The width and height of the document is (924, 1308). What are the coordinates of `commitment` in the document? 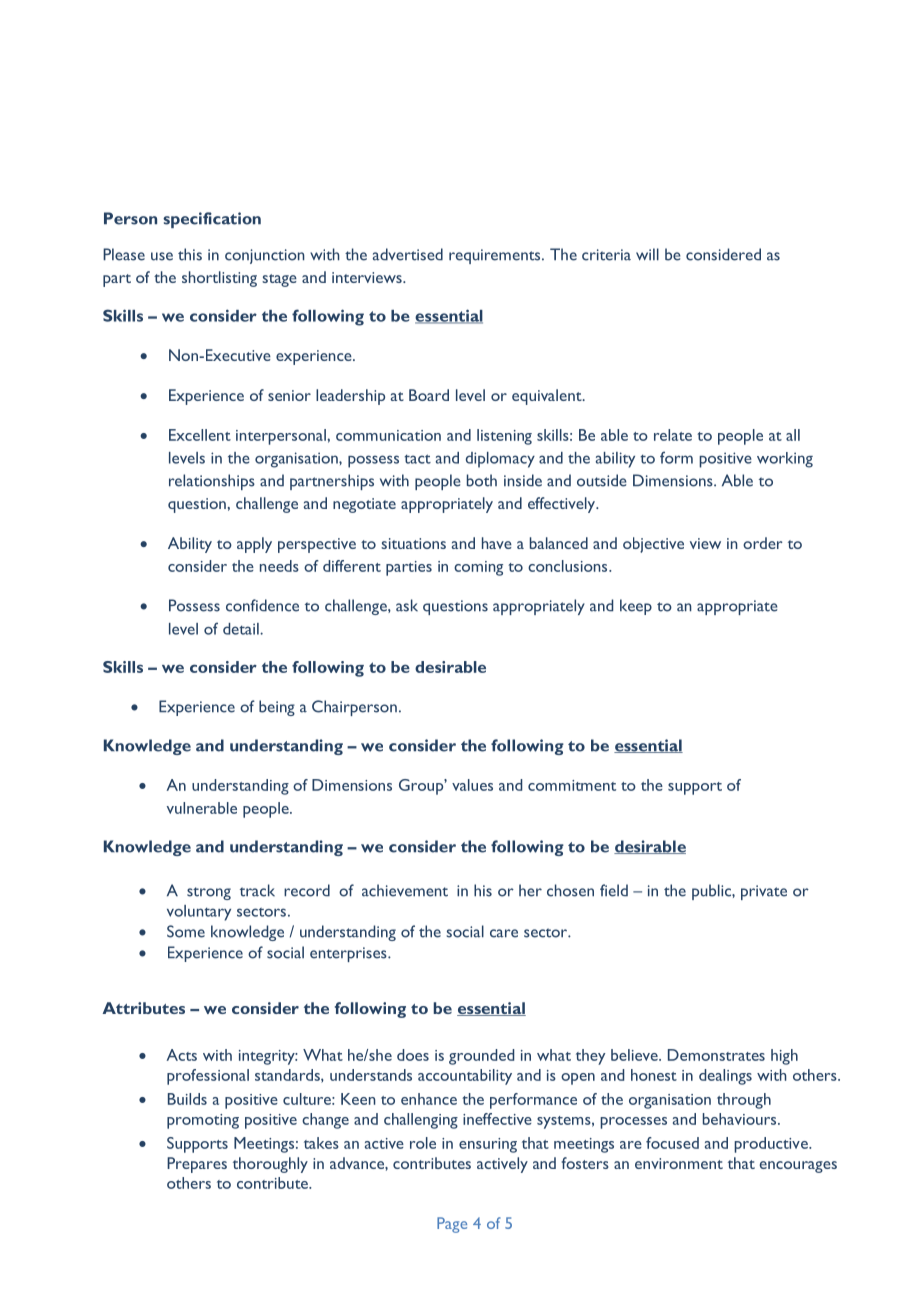 It's located at (572, 785).
